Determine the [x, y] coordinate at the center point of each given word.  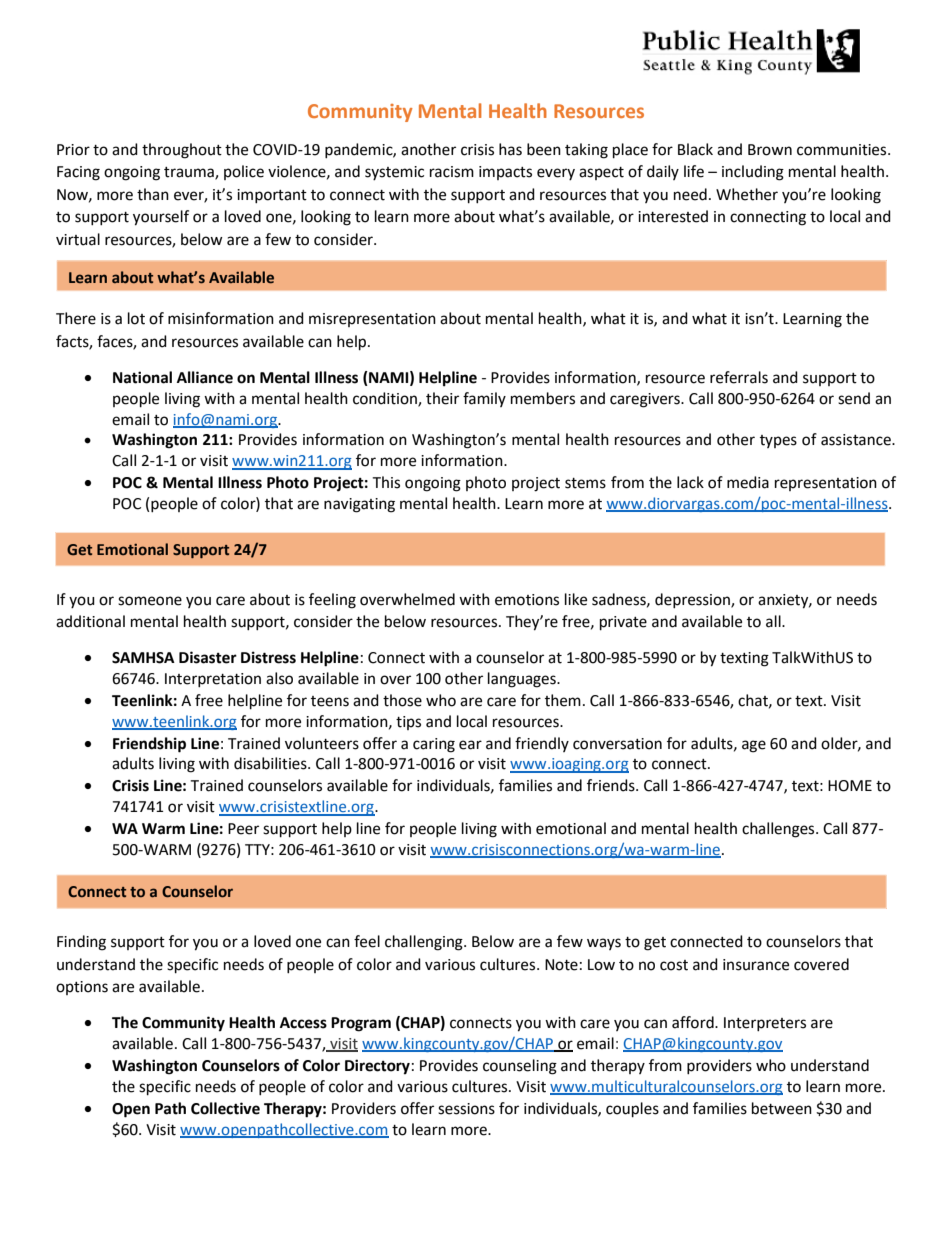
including [753, 173]
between [782, 1108]
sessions [466, 1109]
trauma [190, 173]
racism [452, 172]
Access [303, 1023]
